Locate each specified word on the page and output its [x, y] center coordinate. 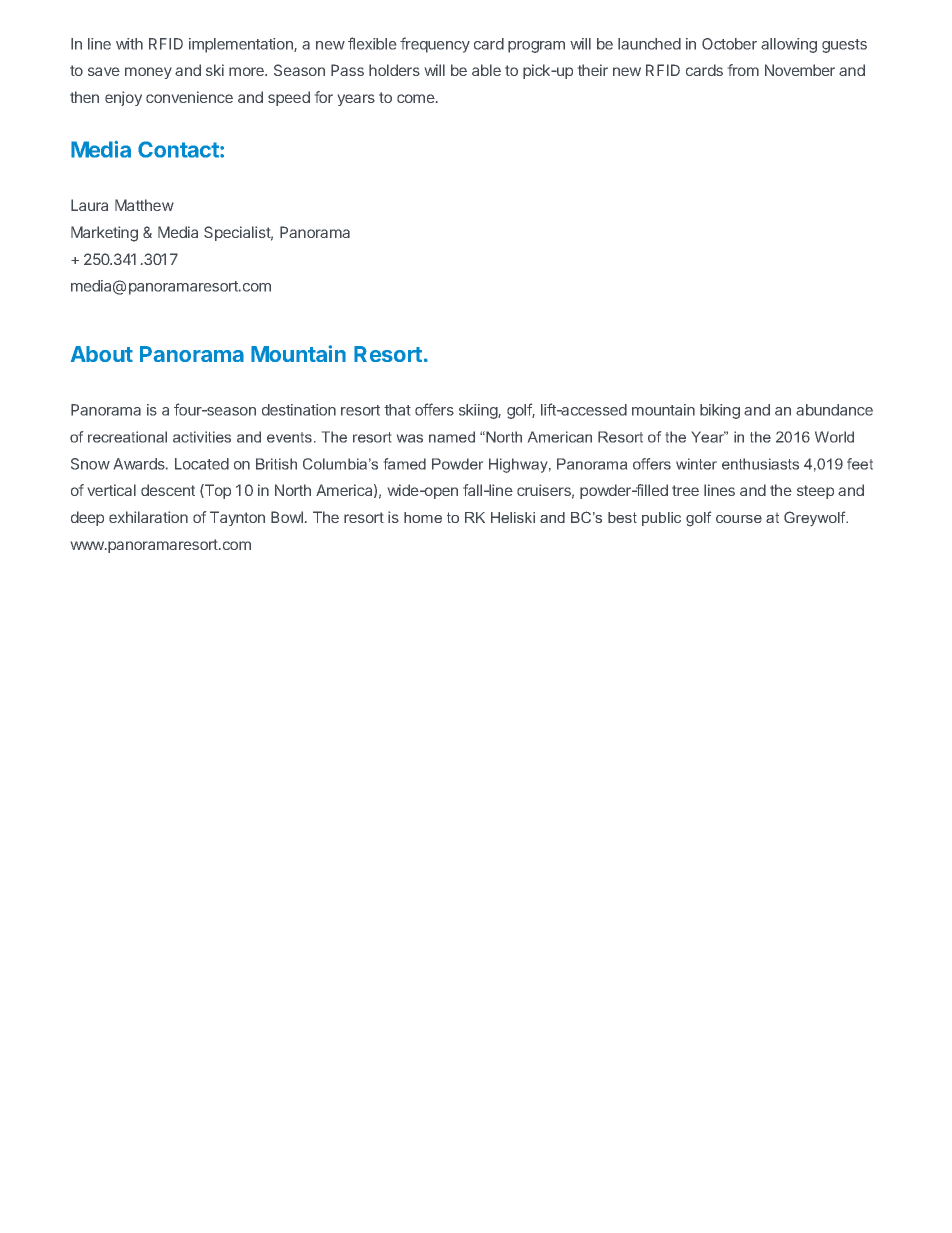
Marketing [104, 234]
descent [168, 490]
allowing [789, 45]
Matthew [144, 205]
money [148, 73]
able [486, 70]
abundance [834, 410]
